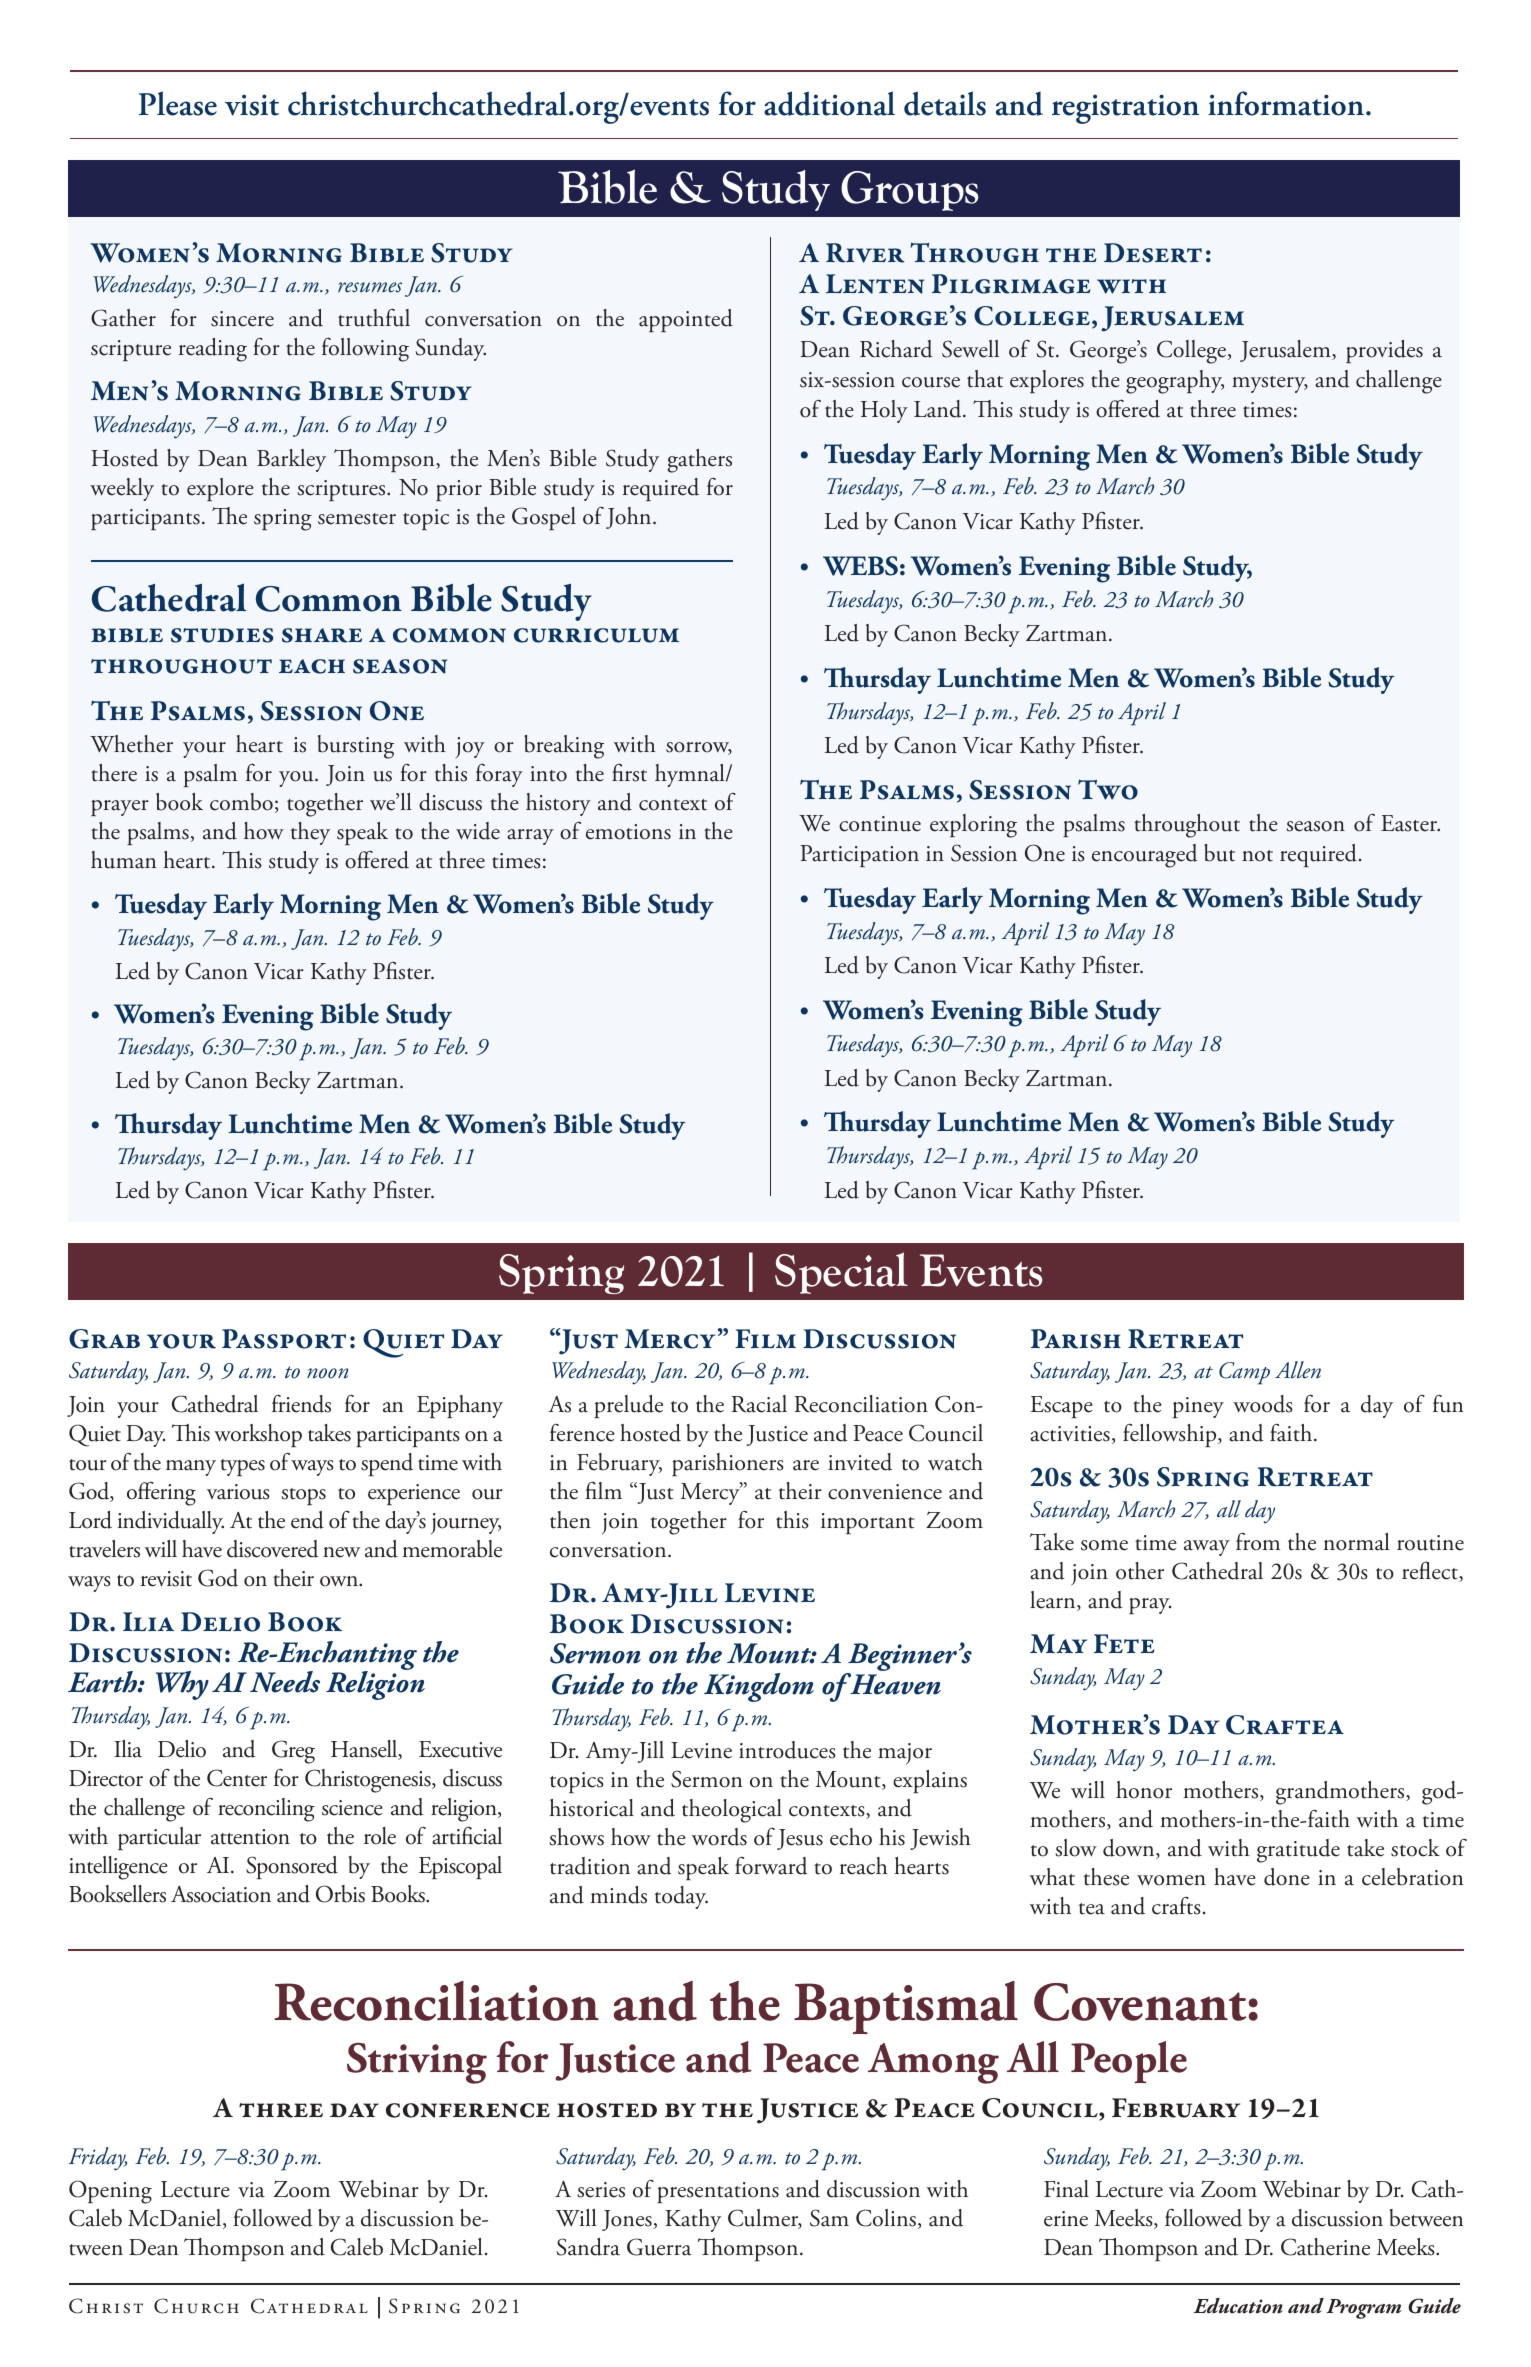 This page has height=2367, width=1531. What do you see at coordinates (1257, 856) in the page?
I see `not` at bounding box center [1257, 856].
